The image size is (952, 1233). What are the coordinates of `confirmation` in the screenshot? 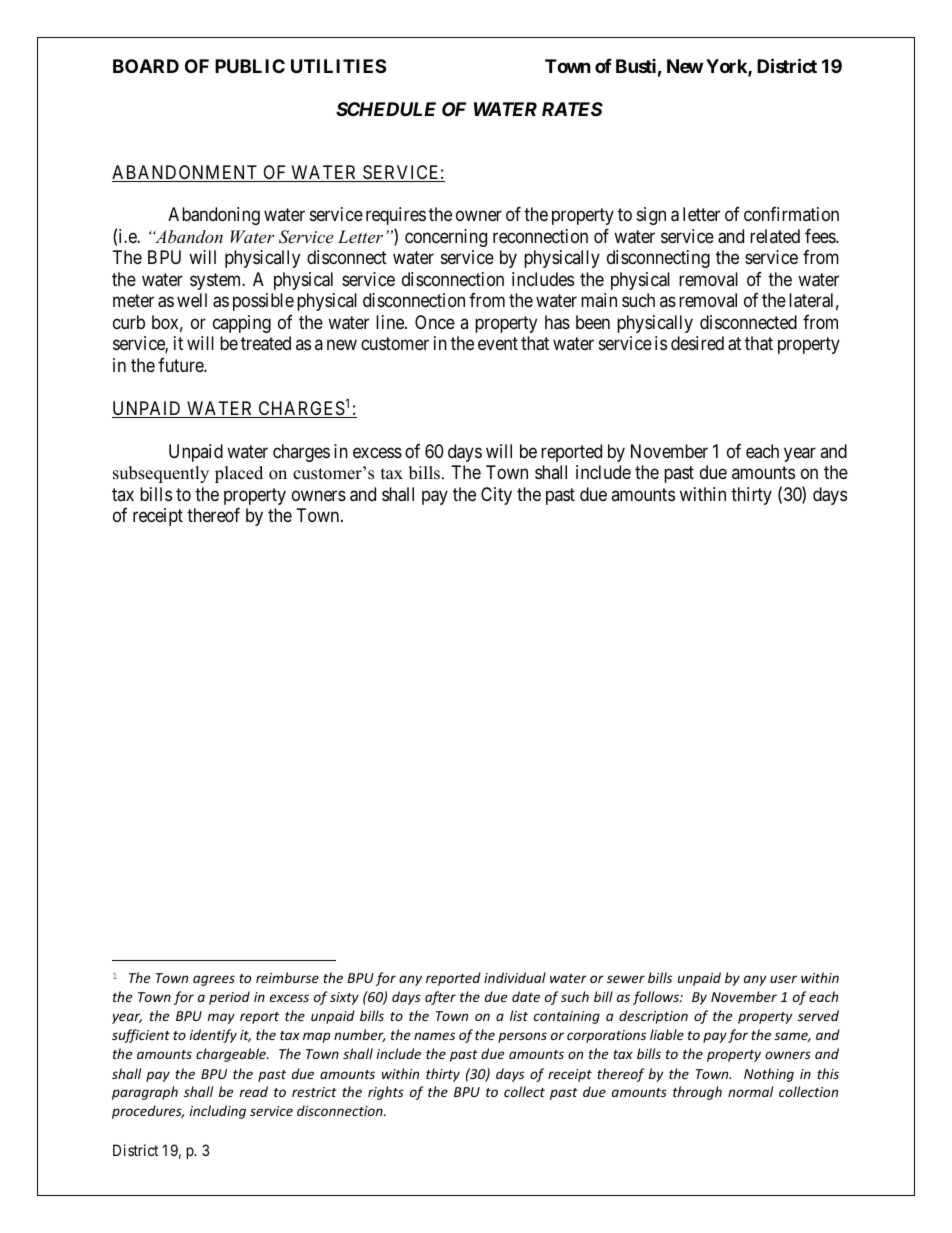 It's located at (791, 214).
